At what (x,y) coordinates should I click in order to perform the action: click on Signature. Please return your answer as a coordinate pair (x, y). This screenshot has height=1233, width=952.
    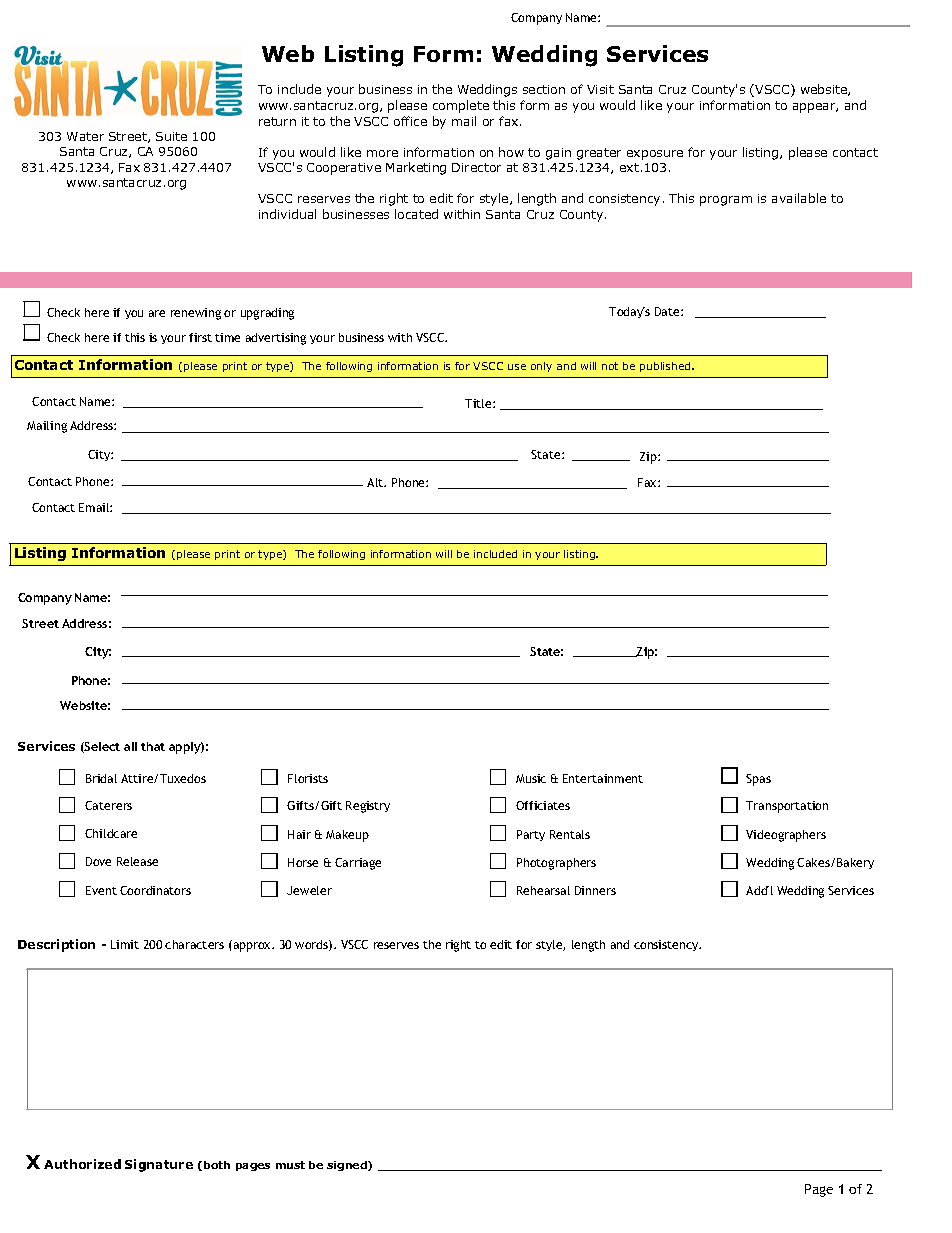
    Looking at the image, I should click on (159, 1165).
